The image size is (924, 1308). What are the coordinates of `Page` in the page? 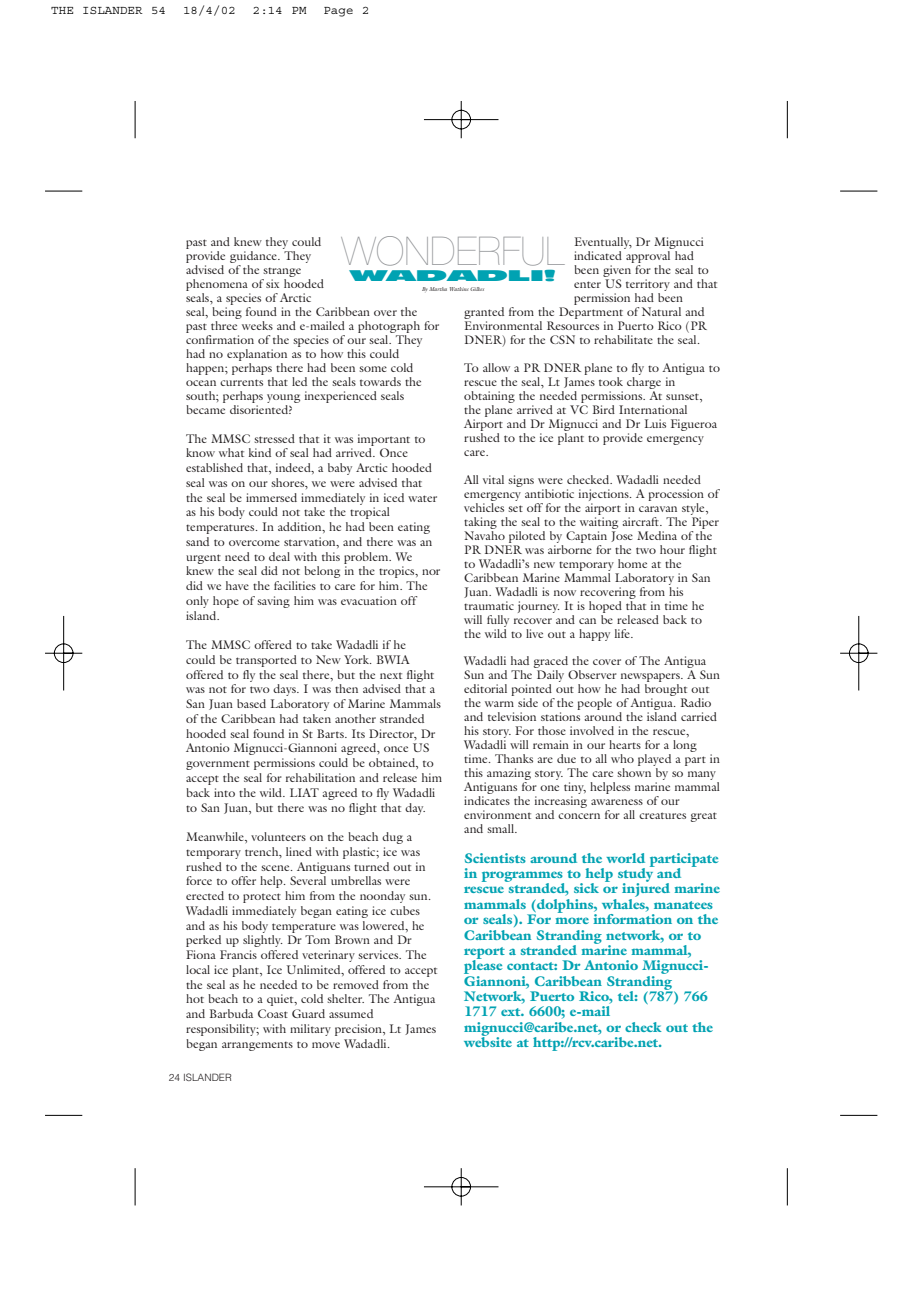 It's located at (338, 12).
